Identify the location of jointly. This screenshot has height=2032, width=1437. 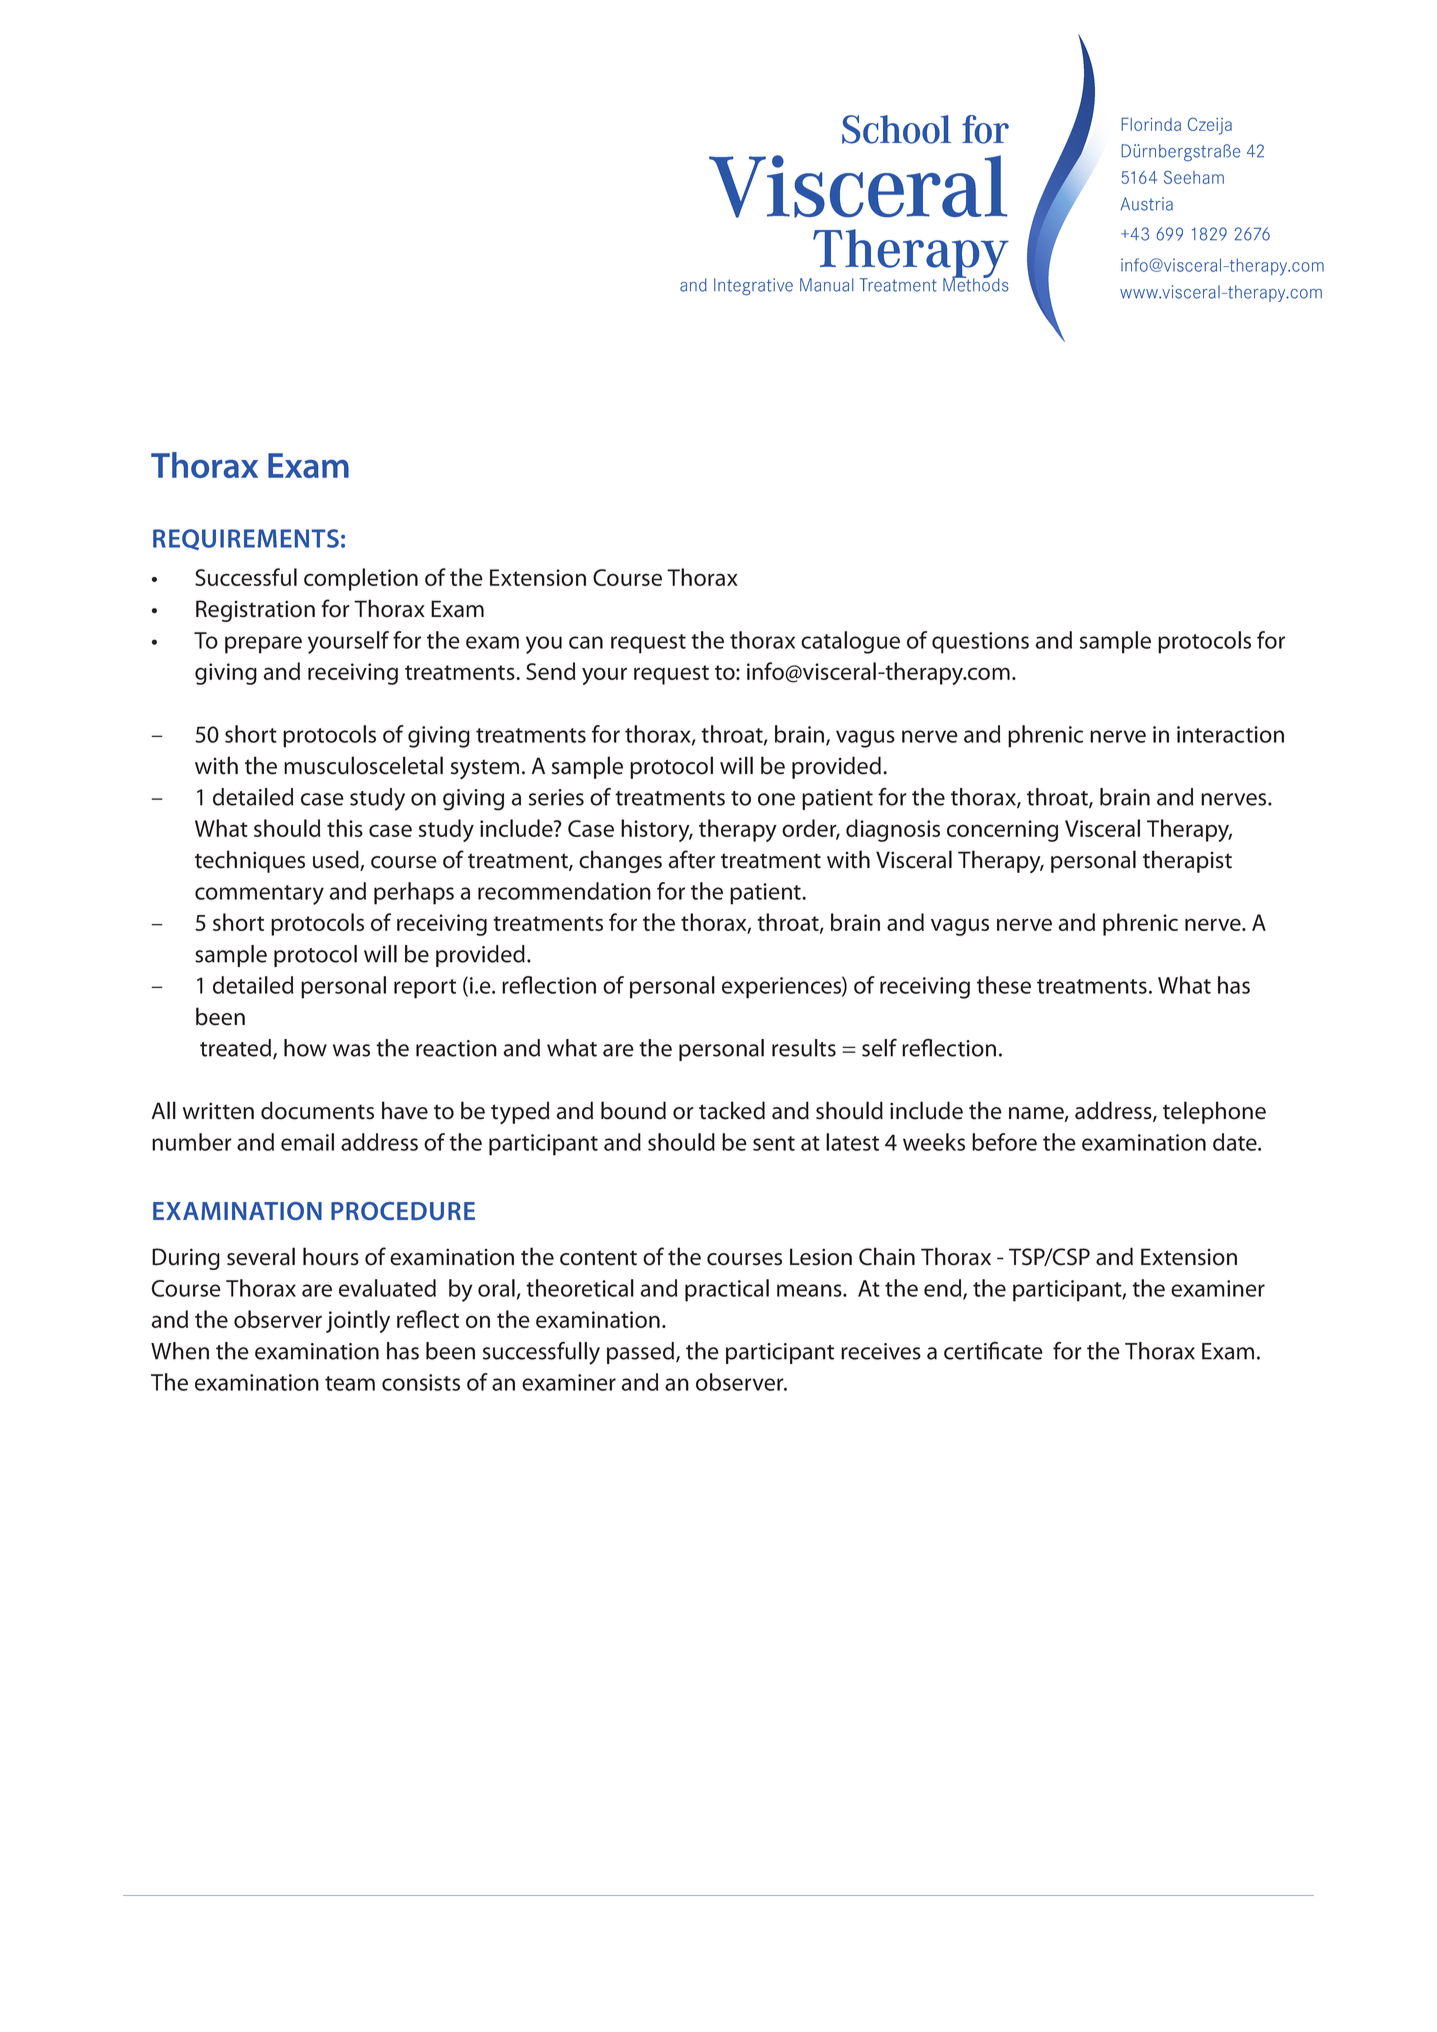
(358, 1321).
